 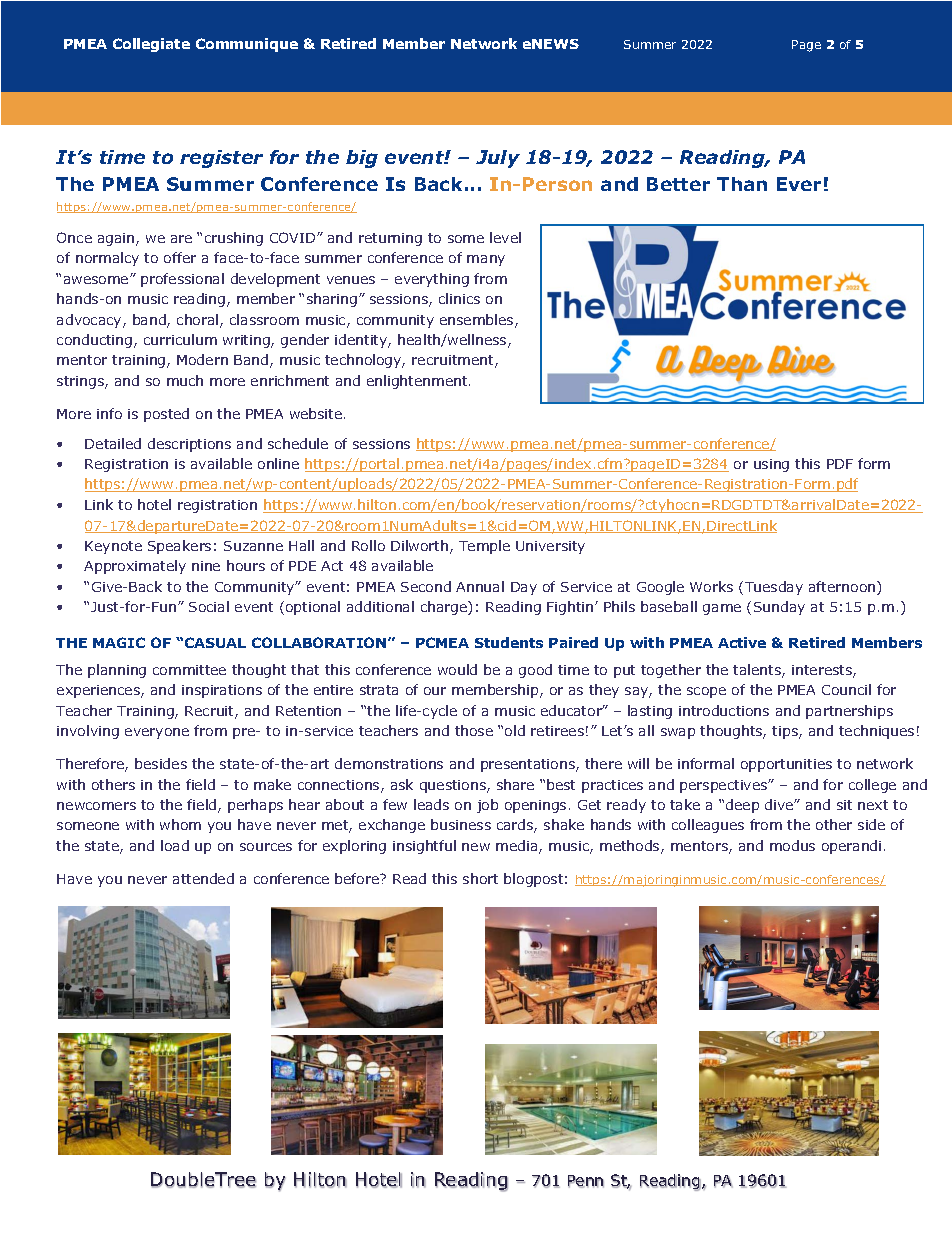 What do you see at coordinates (771, 465) in the document?
I see `using` at bounding box center [771, 465].
